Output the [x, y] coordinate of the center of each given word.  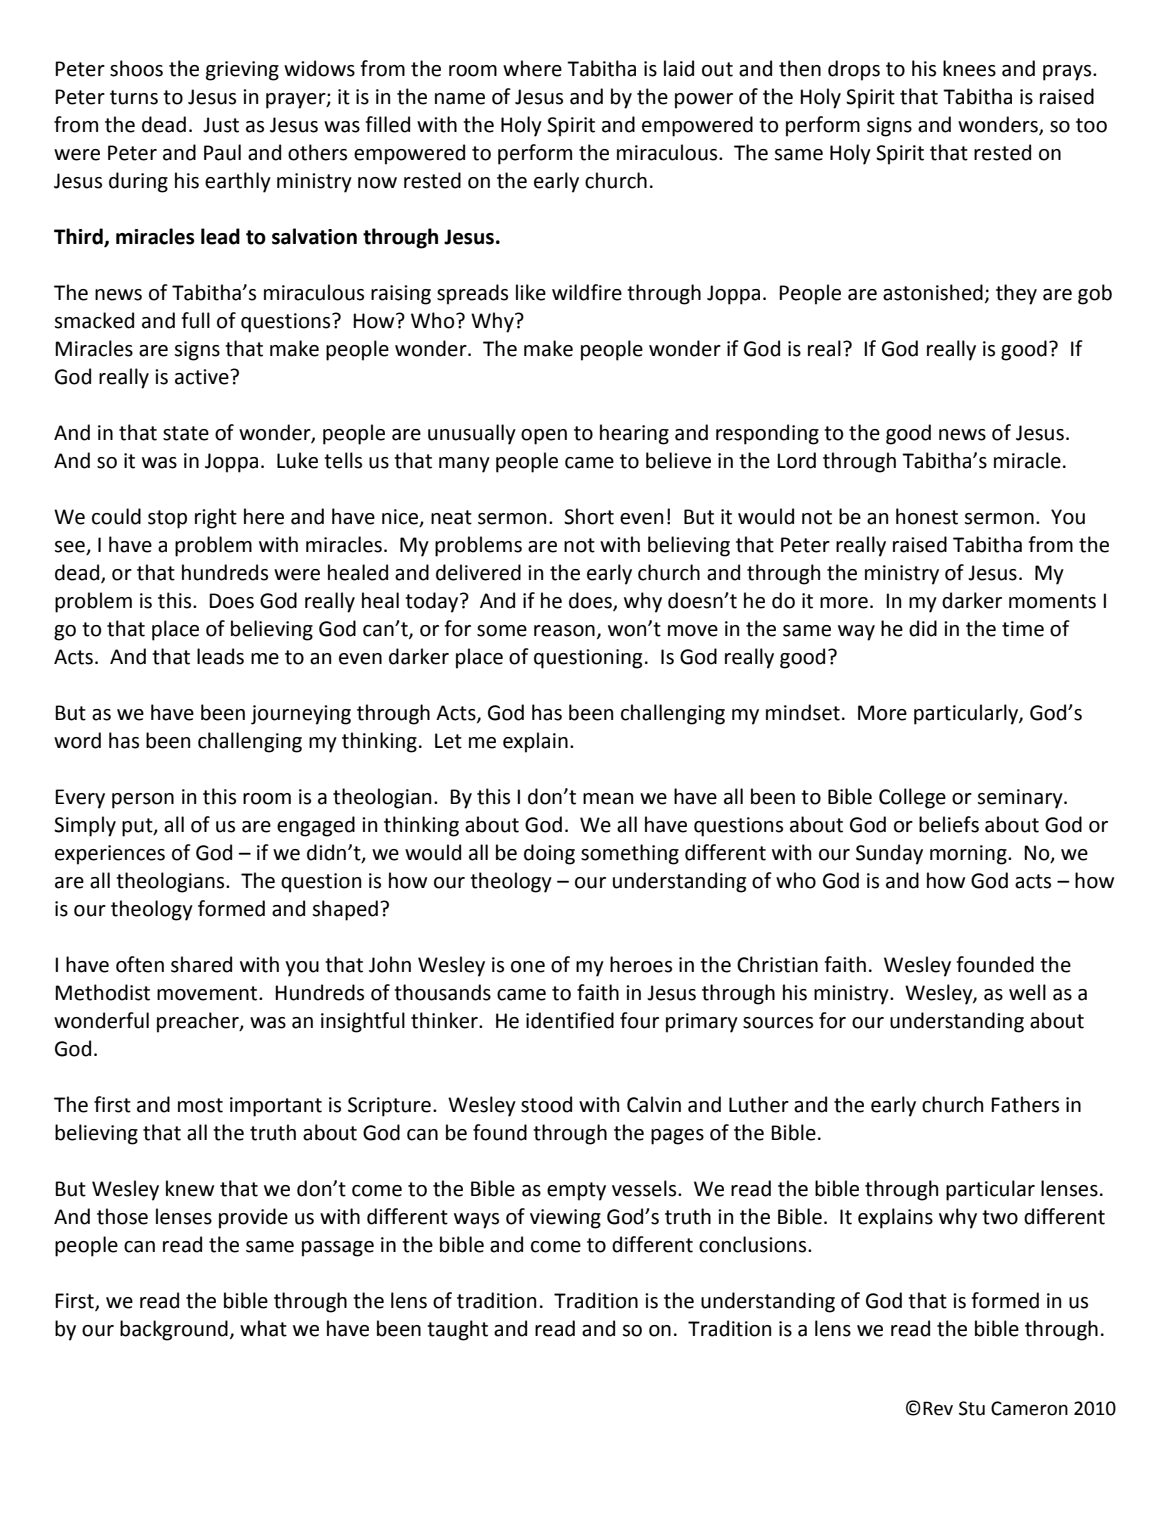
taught [457, 1330]
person [143, 801]
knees [969, 68]
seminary [1021, 799]
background [174, 1330]
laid [679, 68]
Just [221, 125]
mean [608, 799]
